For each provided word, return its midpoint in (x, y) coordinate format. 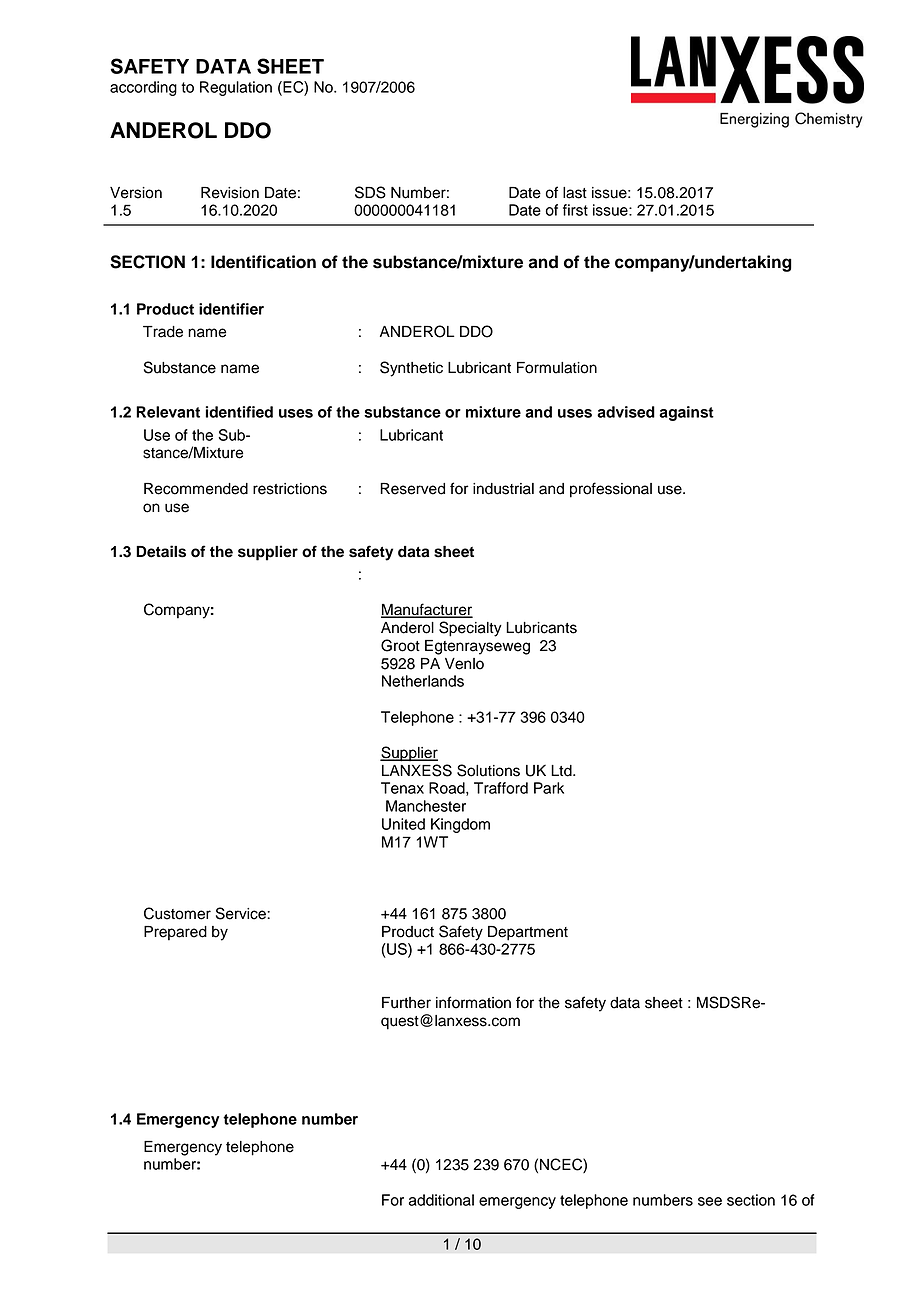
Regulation (236, 88)
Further (406, 1003)
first (575, 210)
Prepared (175, 933)
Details (161, 551)
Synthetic (411, 369)
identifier (231, 309)
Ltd (562, 771)
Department (528, 933)
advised (626, 412)
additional (441, 1200)
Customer (177, 913)
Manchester (426, 806)
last (575, 193)
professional (611, 490)
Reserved (412, 489)
